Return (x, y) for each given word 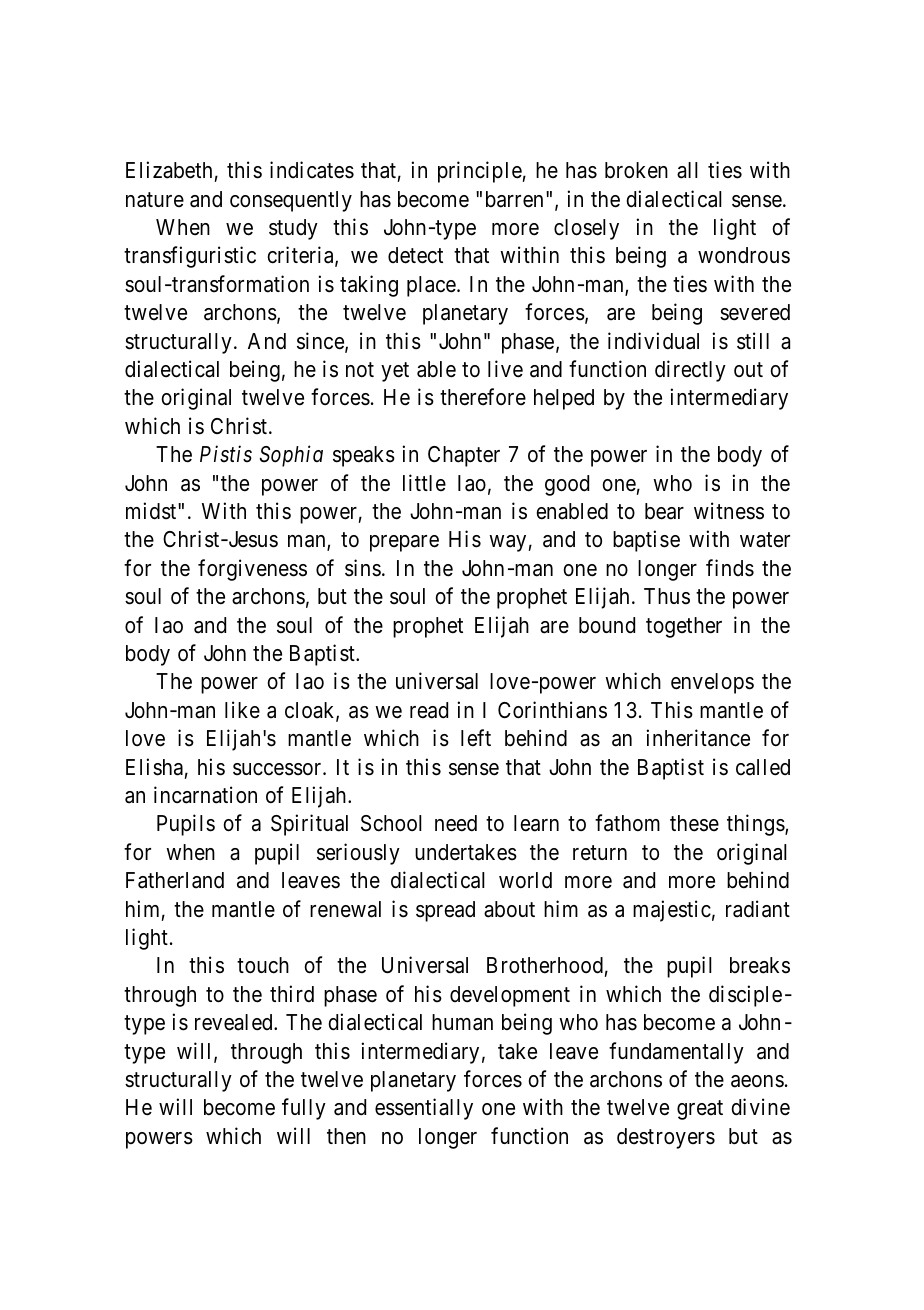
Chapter (464, 456)
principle (480, 172)
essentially (424, 1109)
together (684, 627)
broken (636, 170)
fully (304, 1109)
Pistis (226, 454)
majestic (672, 911)
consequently (291, 201)
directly (690, 371)
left (476, 738)
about (509, 909)
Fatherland (175, 880)
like (242, 709)
